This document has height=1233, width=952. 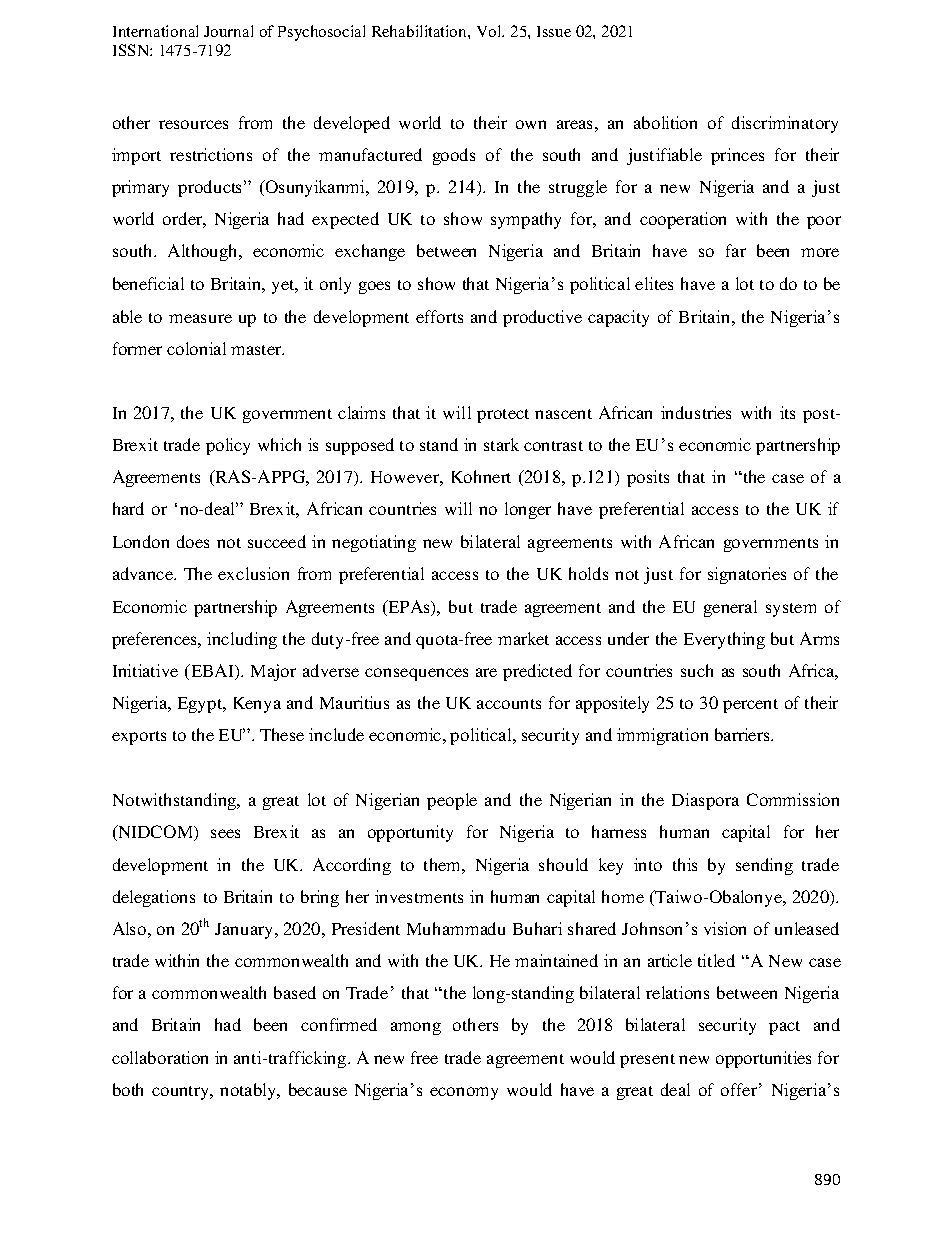 What do you see at coordinates (696, 412) in the document?
I see `industries` at bounding box center [696, 412].
